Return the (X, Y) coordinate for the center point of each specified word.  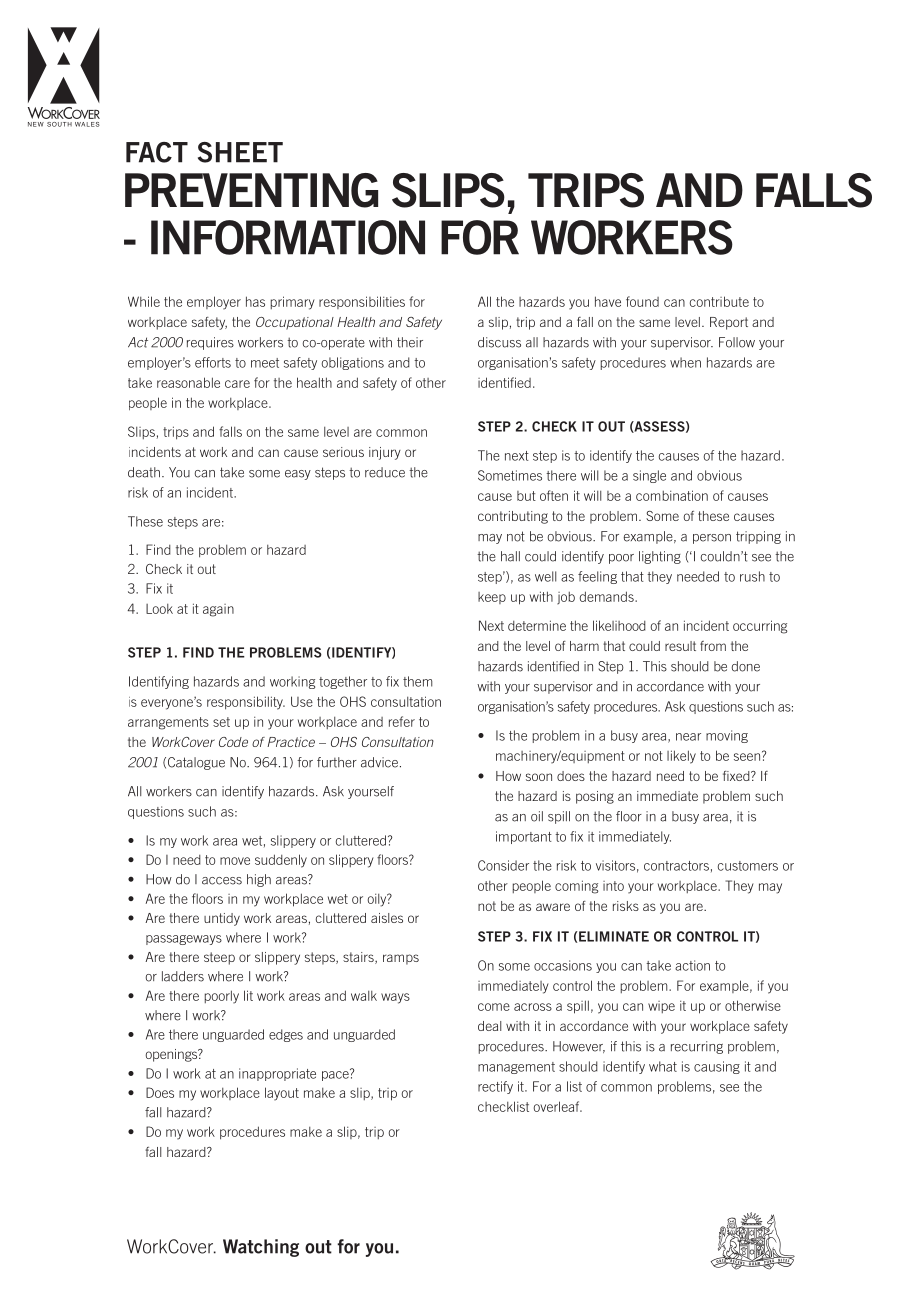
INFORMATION (288, 237)
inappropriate (277, 1074)
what (663, 1066)
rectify (495, 1087)
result (680, 646)
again (218, 610)
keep (492, 598)
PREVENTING (251, 190)
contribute (719, 301)
